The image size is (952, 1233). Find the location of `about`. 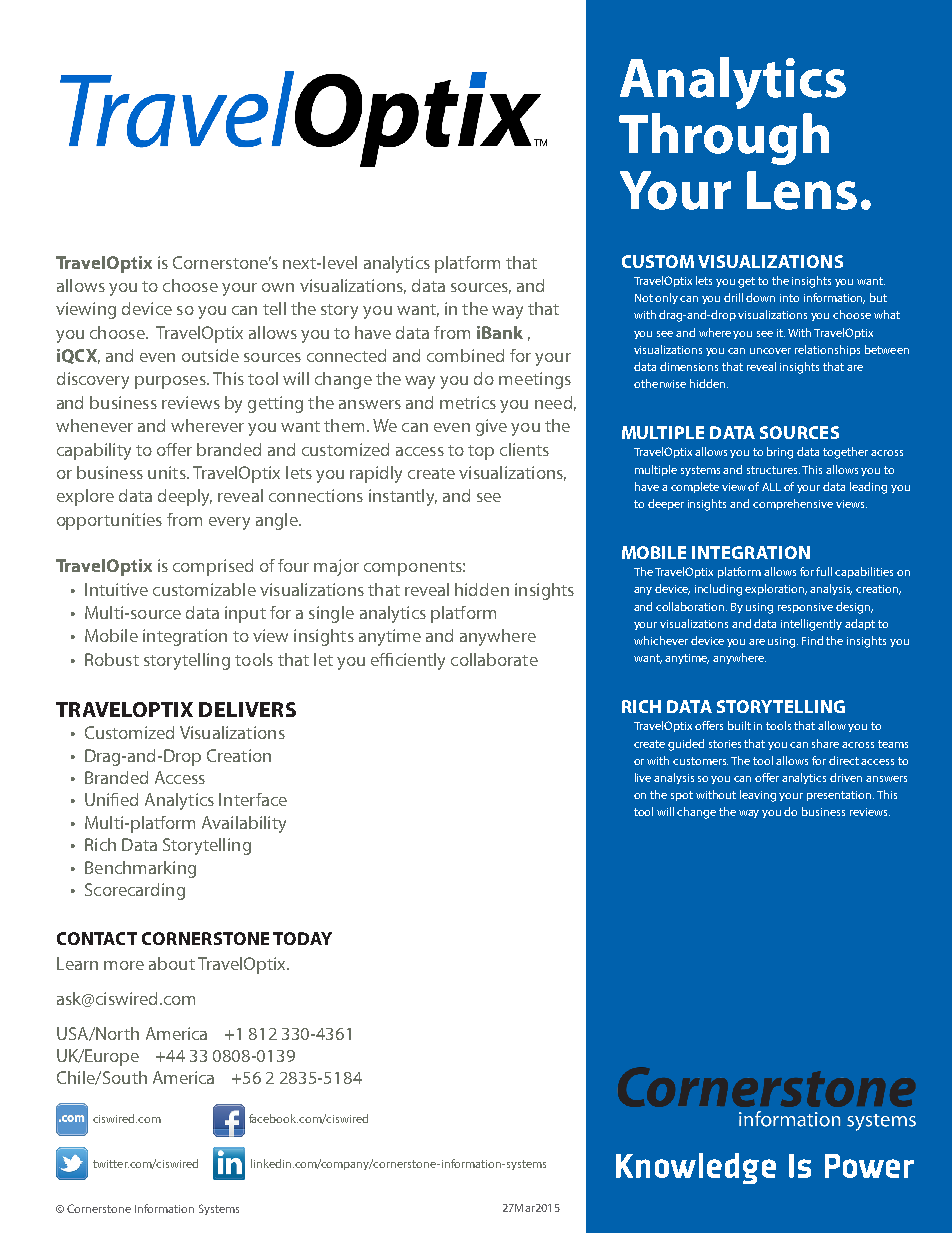

about is located at coordinates (172, 963).
